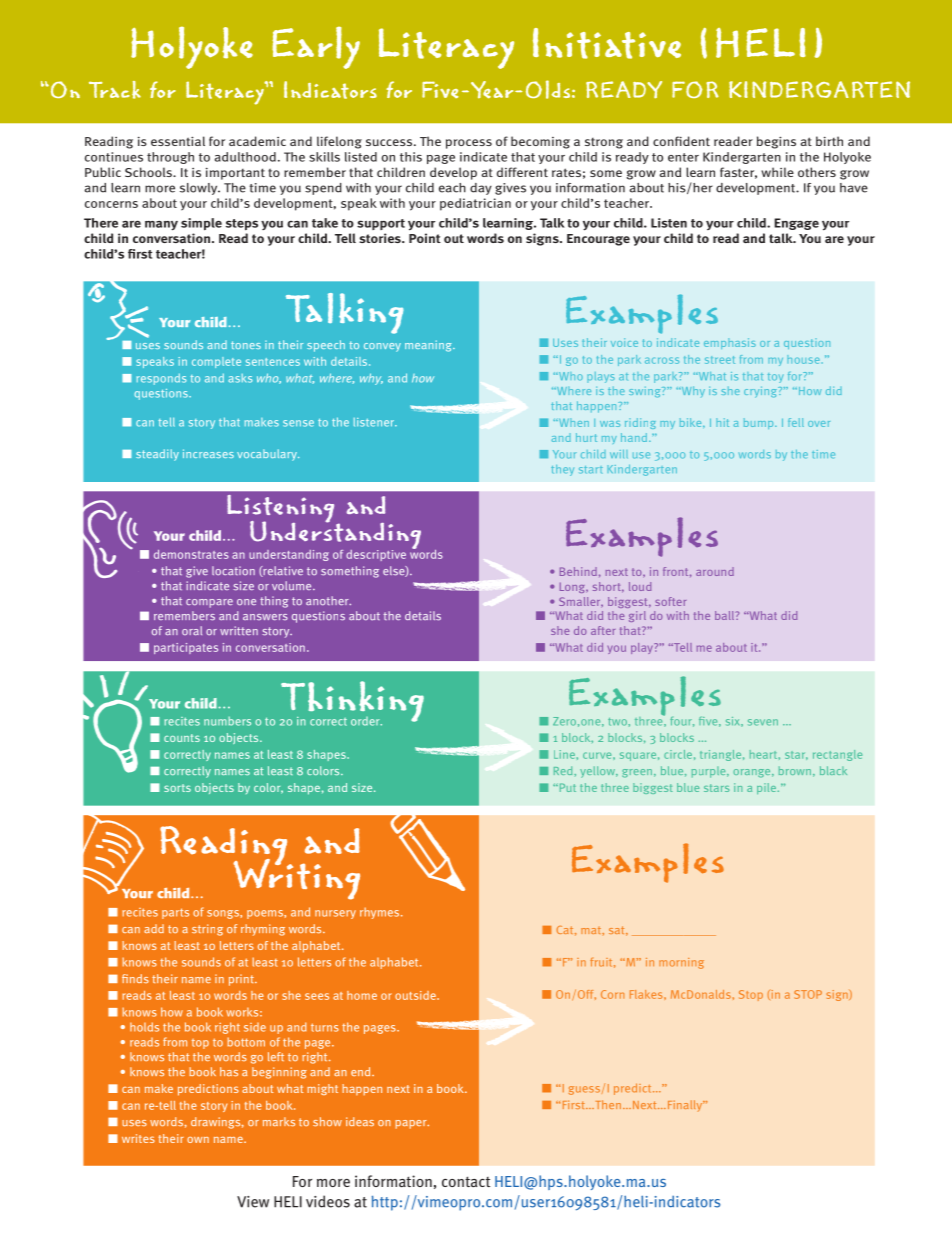 This screenshot has height=1233, width=952. Describe the element at coordinates (175, 913) in the screenshot. I see `parts` at that location.
